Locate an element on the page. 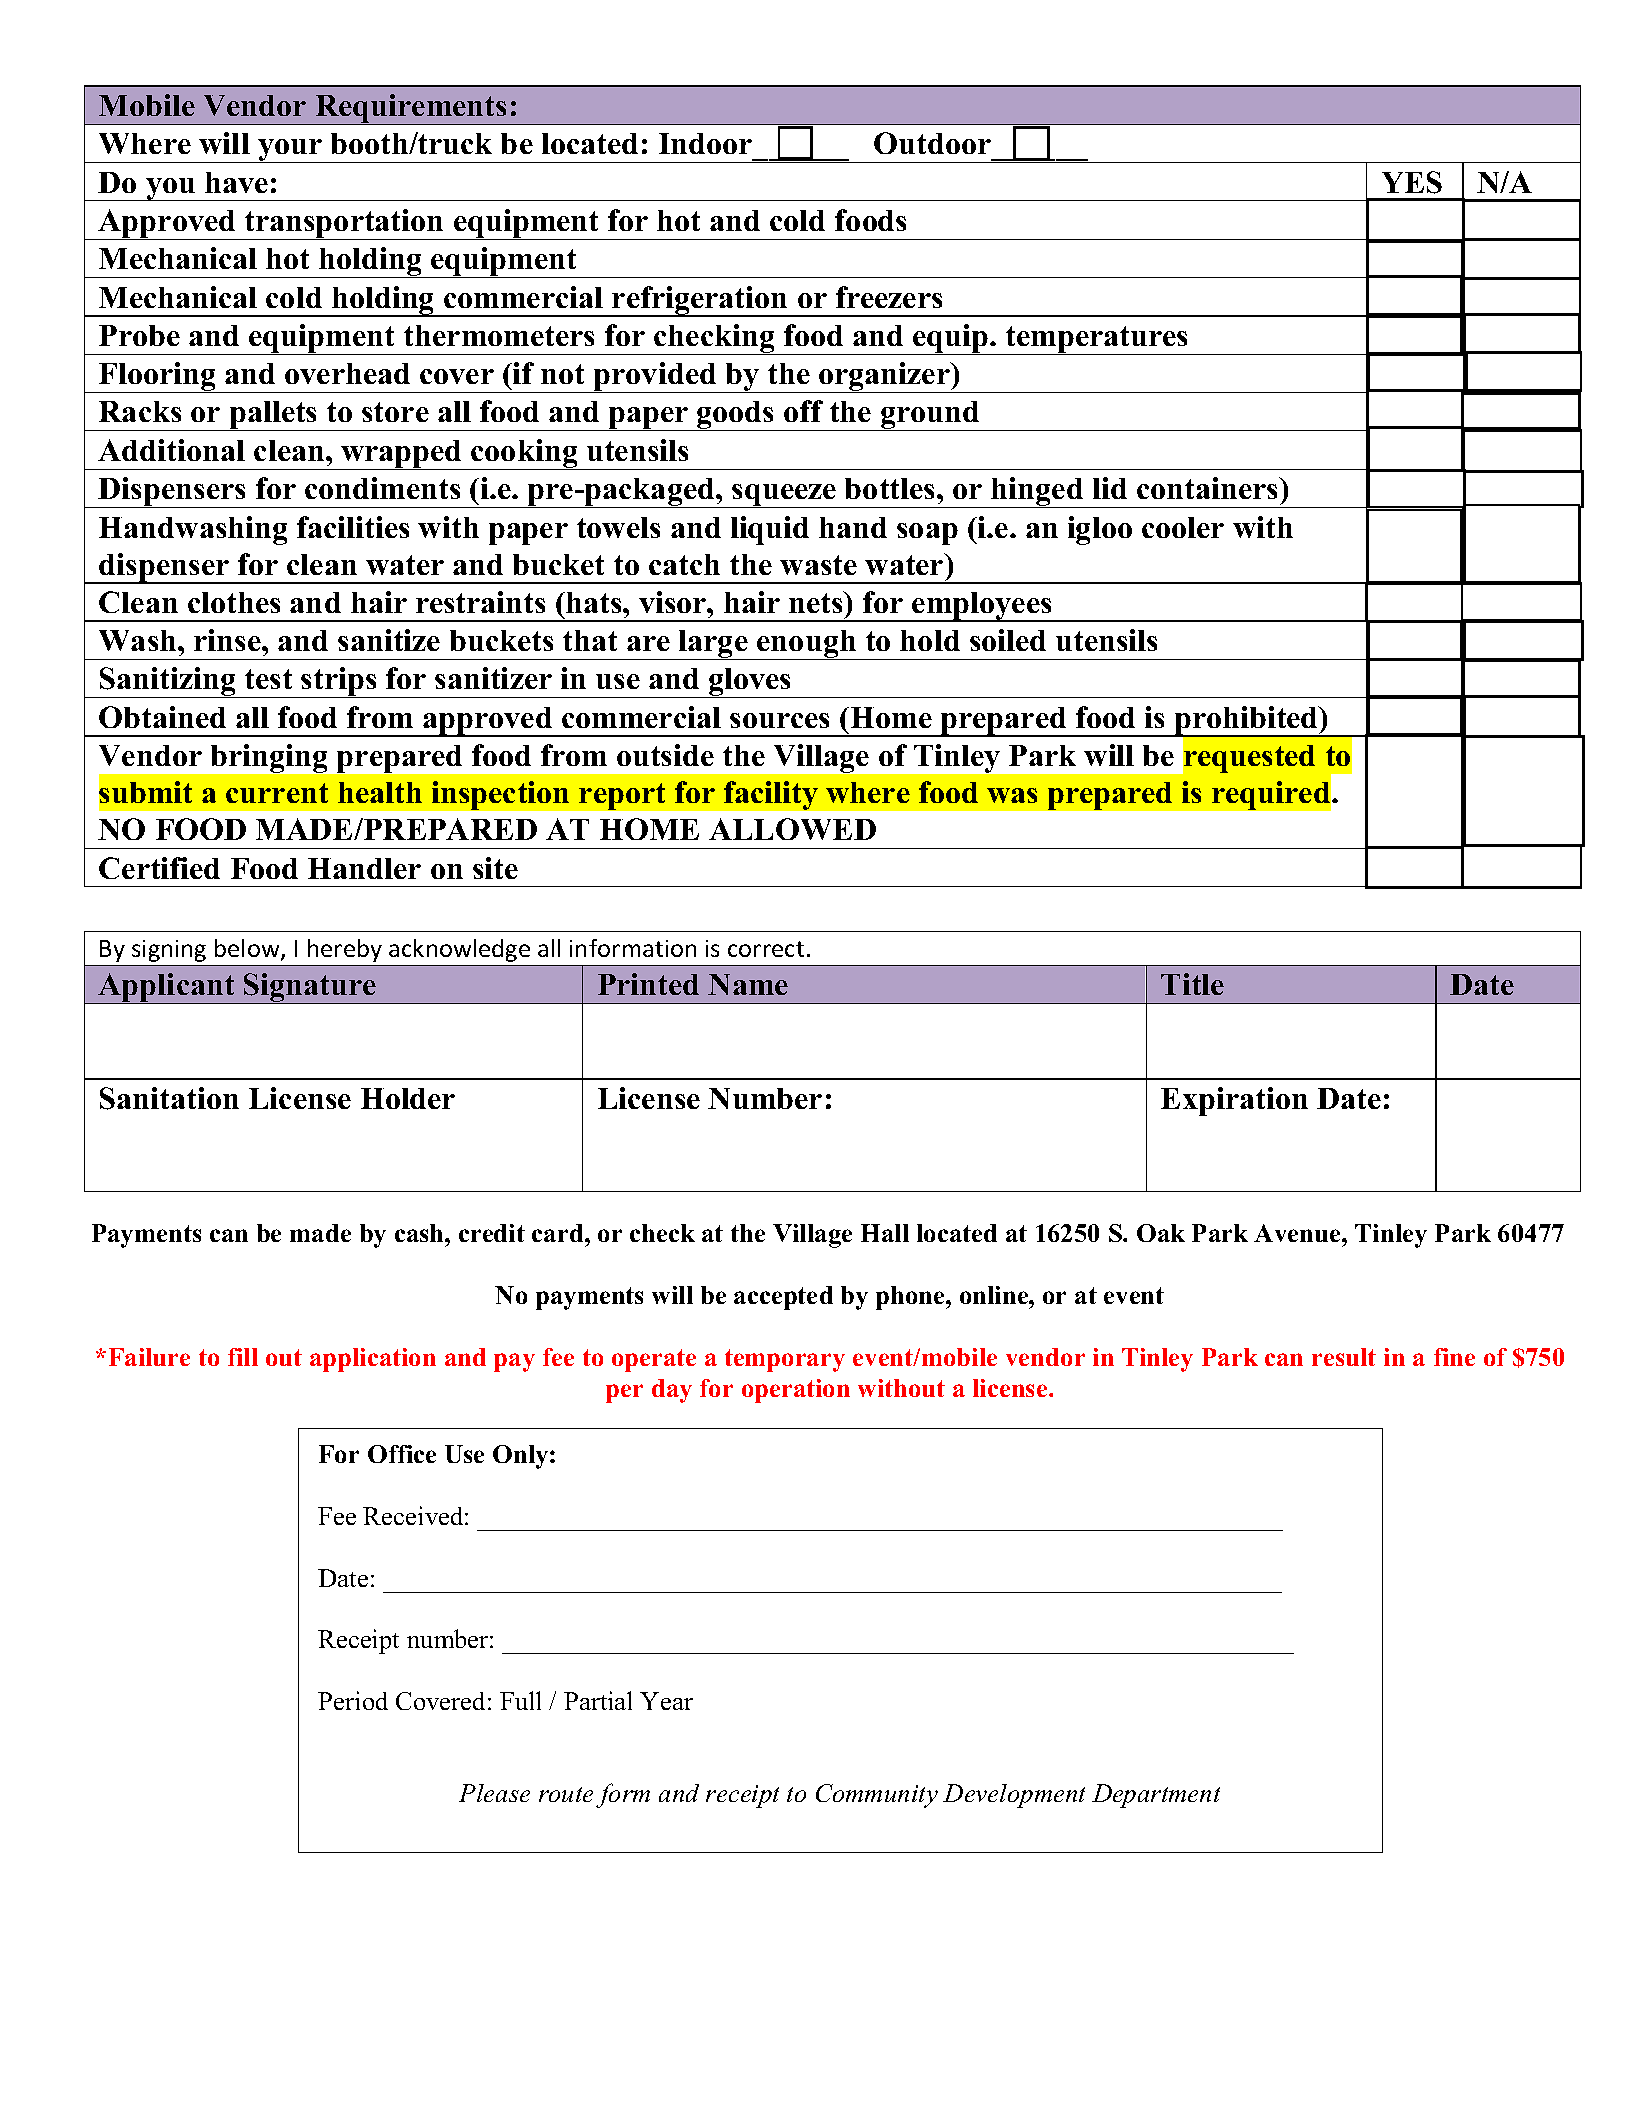 This document has width=1641, height=2123. test is located at coordinates (268, 679).
